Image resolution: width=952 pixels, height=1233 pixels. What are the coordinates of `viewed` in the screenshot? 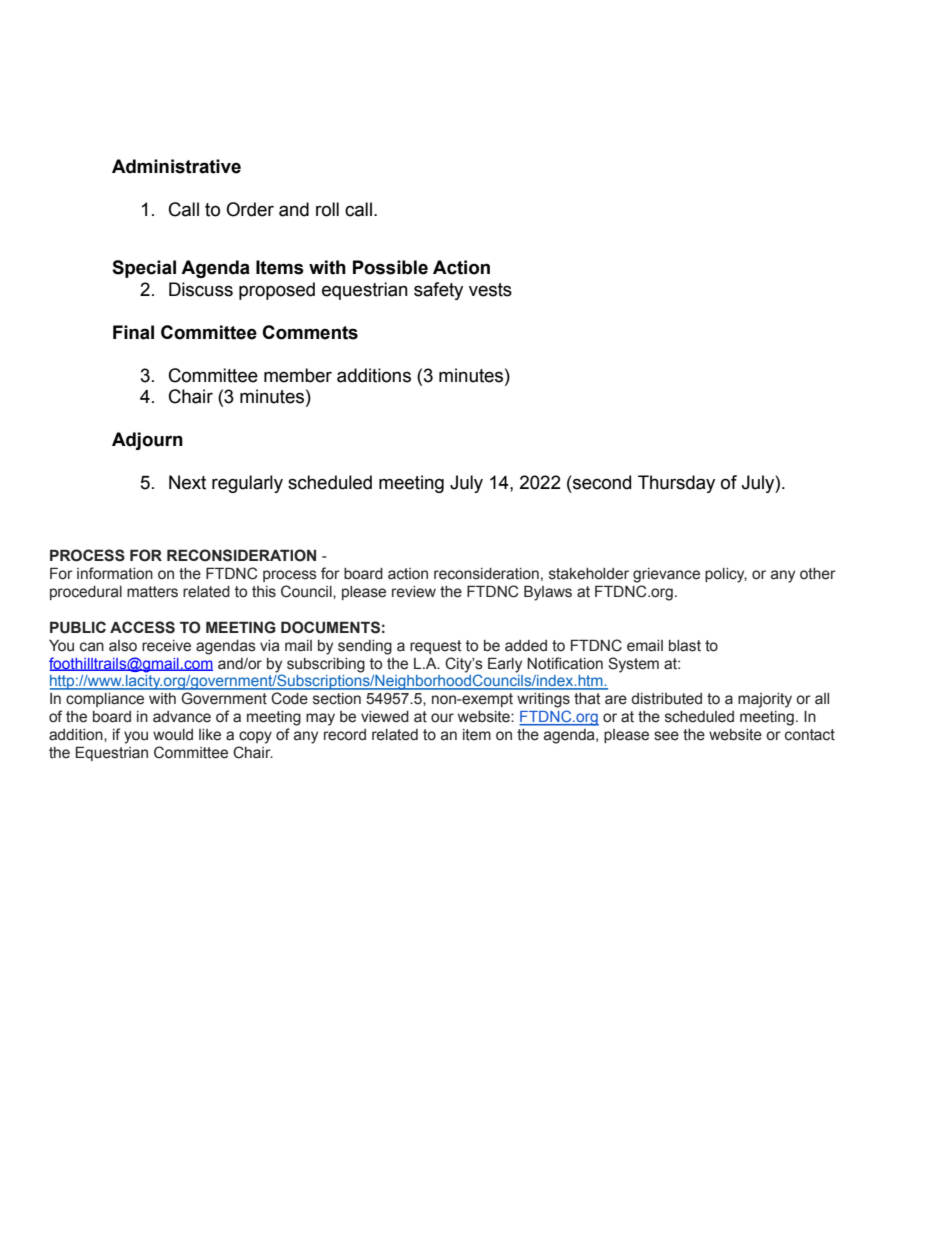 It's located at (385, 717).
